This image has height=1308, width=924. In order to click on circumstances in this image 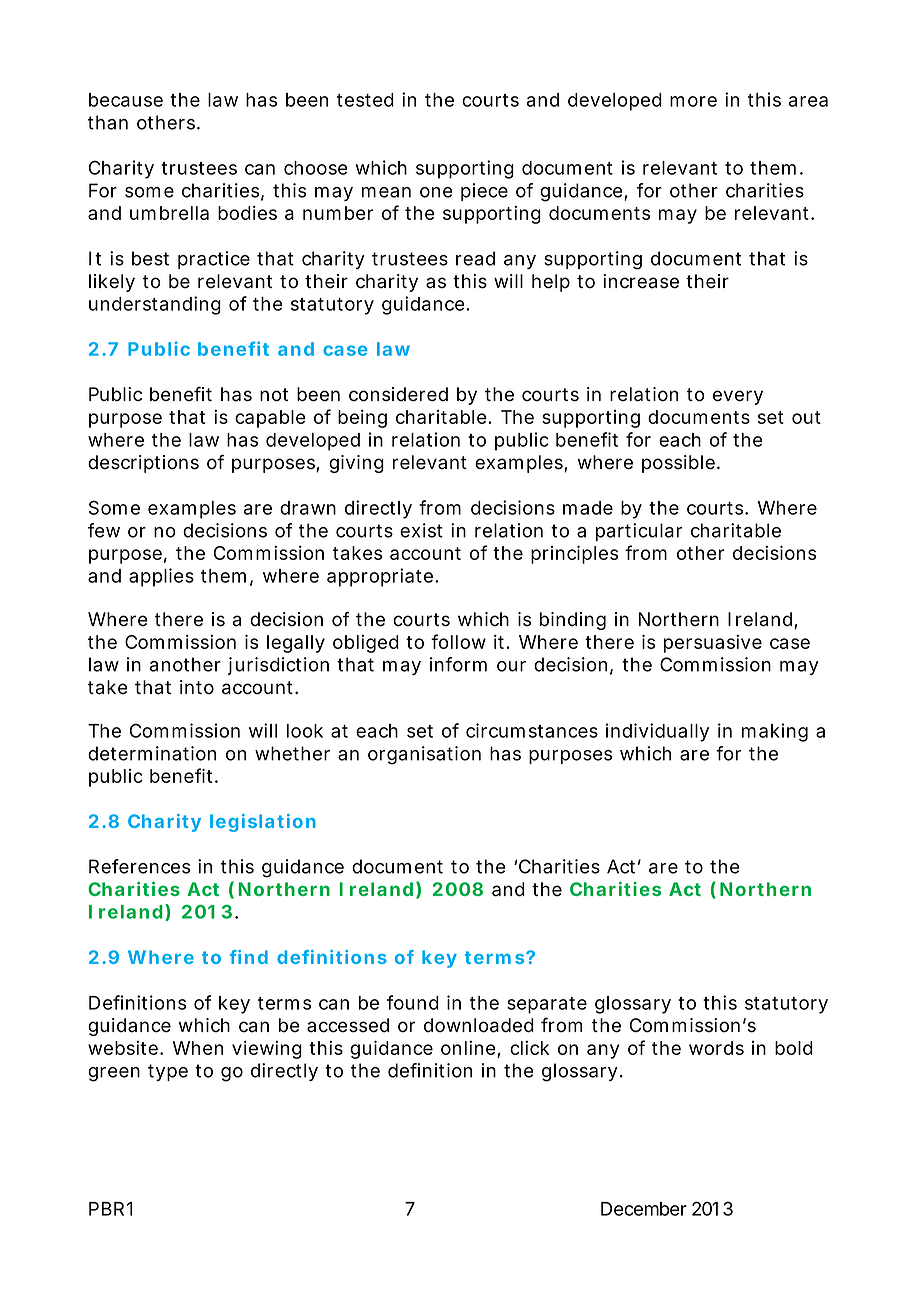, I will do `click(532, 730)`.
